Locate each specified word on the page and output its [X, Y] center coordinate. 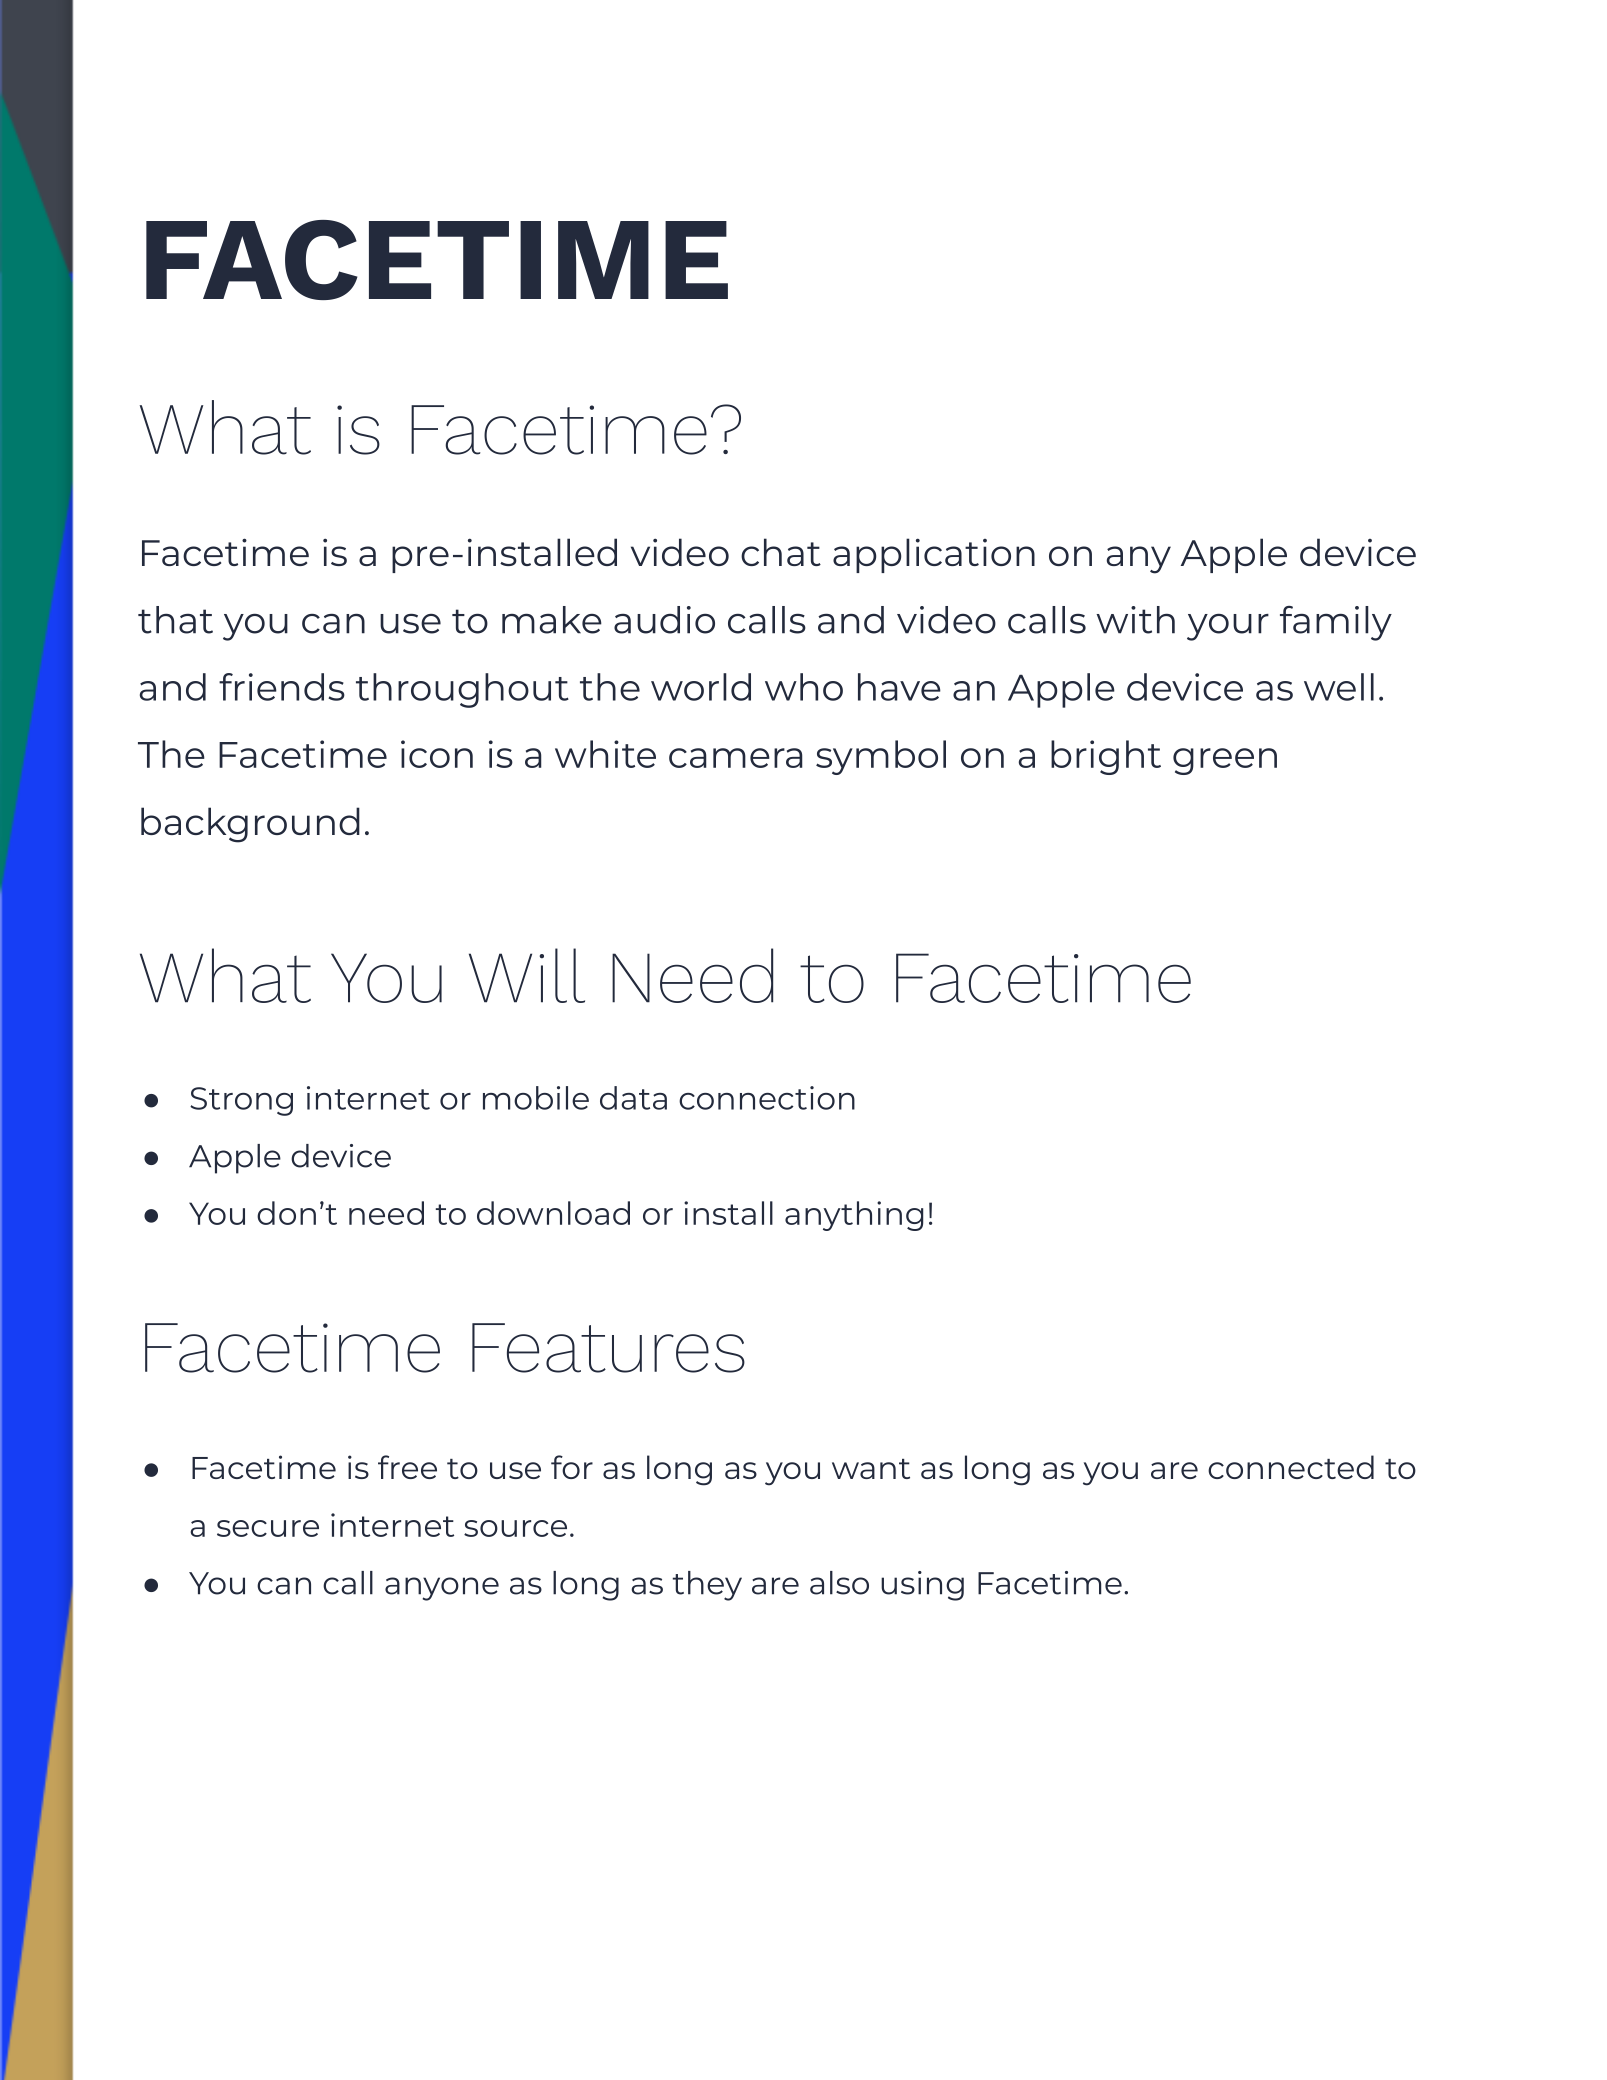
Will [527, 975]
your [1228, 627]
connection [767, 1098]
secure [268, 1528]
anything [854, 1216]
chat [781, 552]
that [175, 620]
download [553, 1213]
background [250, 825]
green [1225, 761]
